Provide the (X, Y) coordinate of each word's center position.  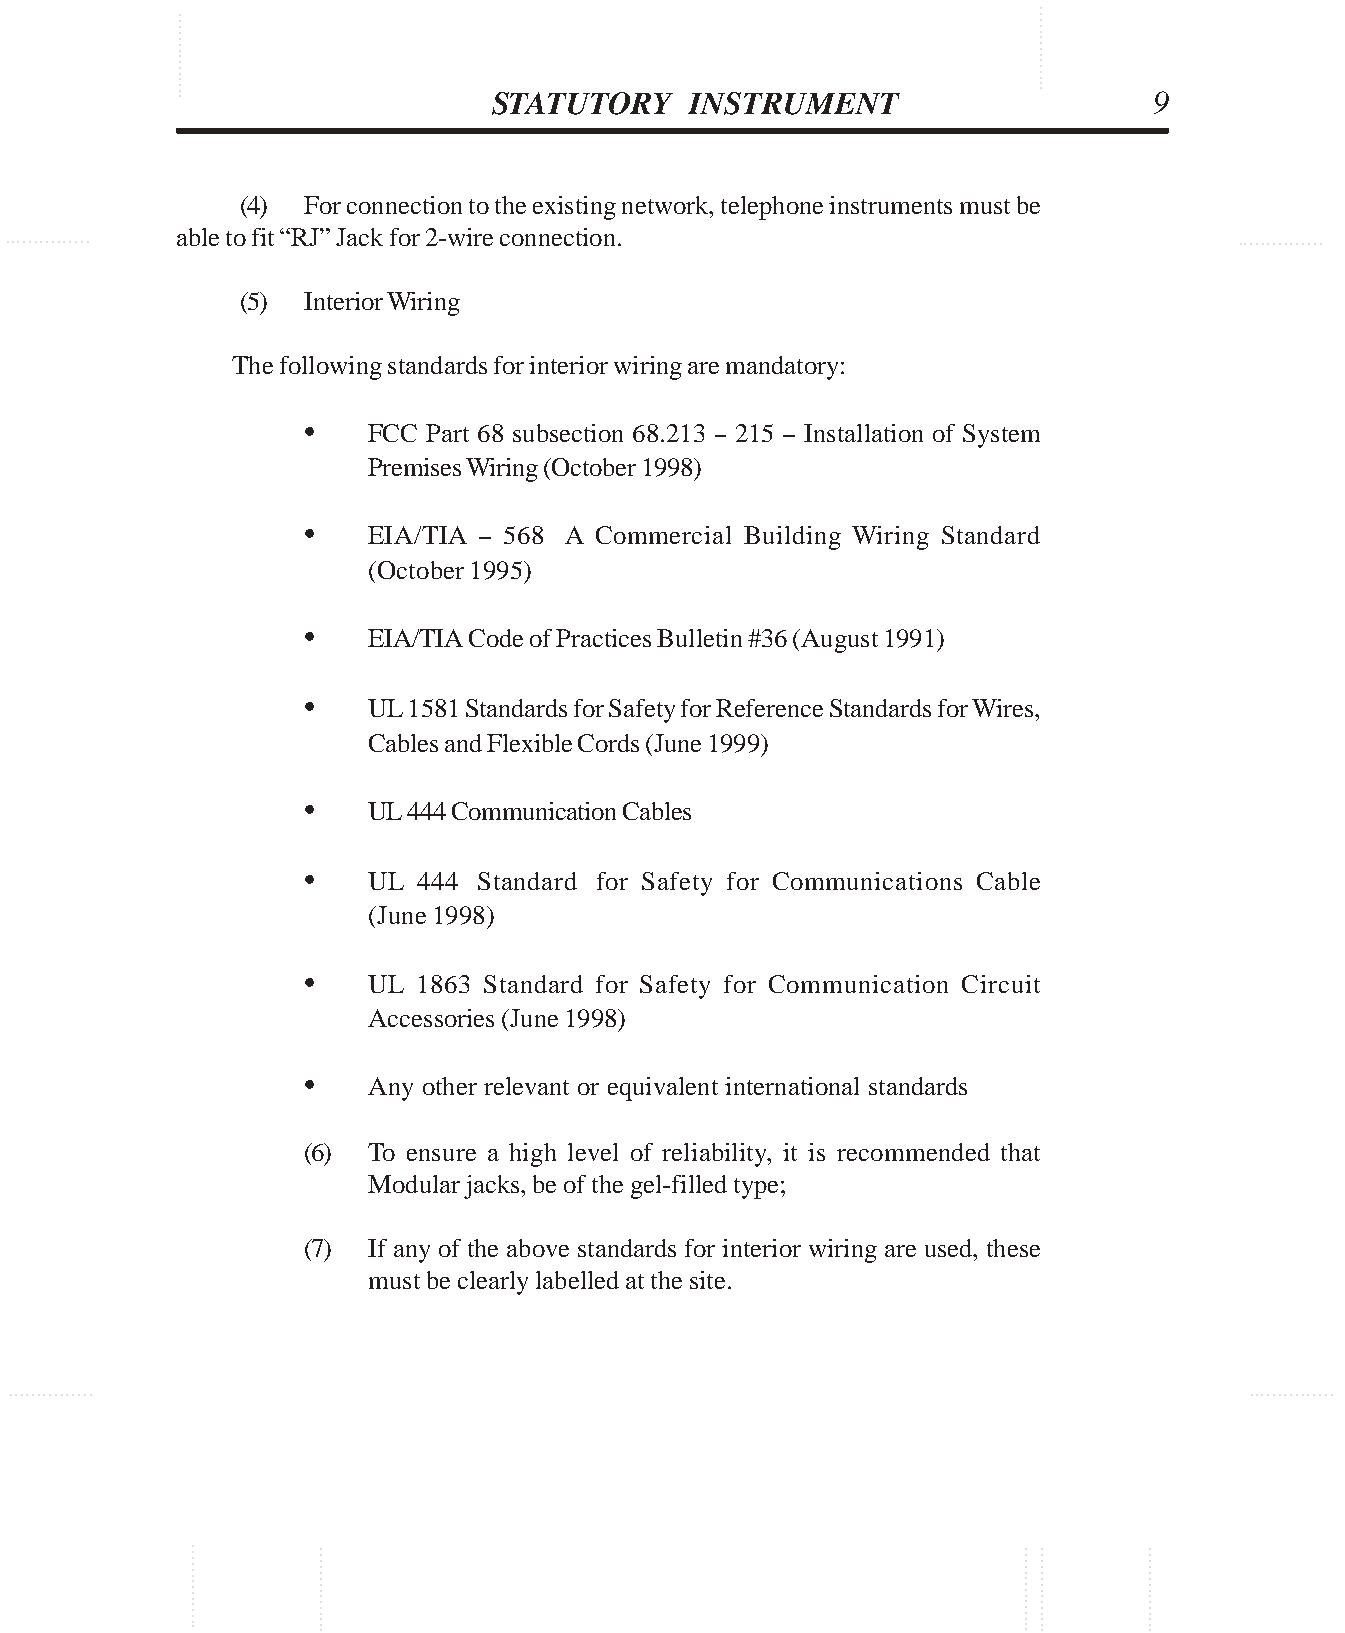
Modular (414, 1184)
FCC (392, 433)
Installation (863, 433)
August (838, 641)
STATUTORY (582, 103)
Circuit (1001, 984)
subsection (568, 433)
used (950, 1248)
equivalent (663, 1089)
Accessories (431, 1018)
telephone (772, 208)
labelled (577, 1280)
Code (496, 638)
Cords (608, 743)
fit (263, 237)
